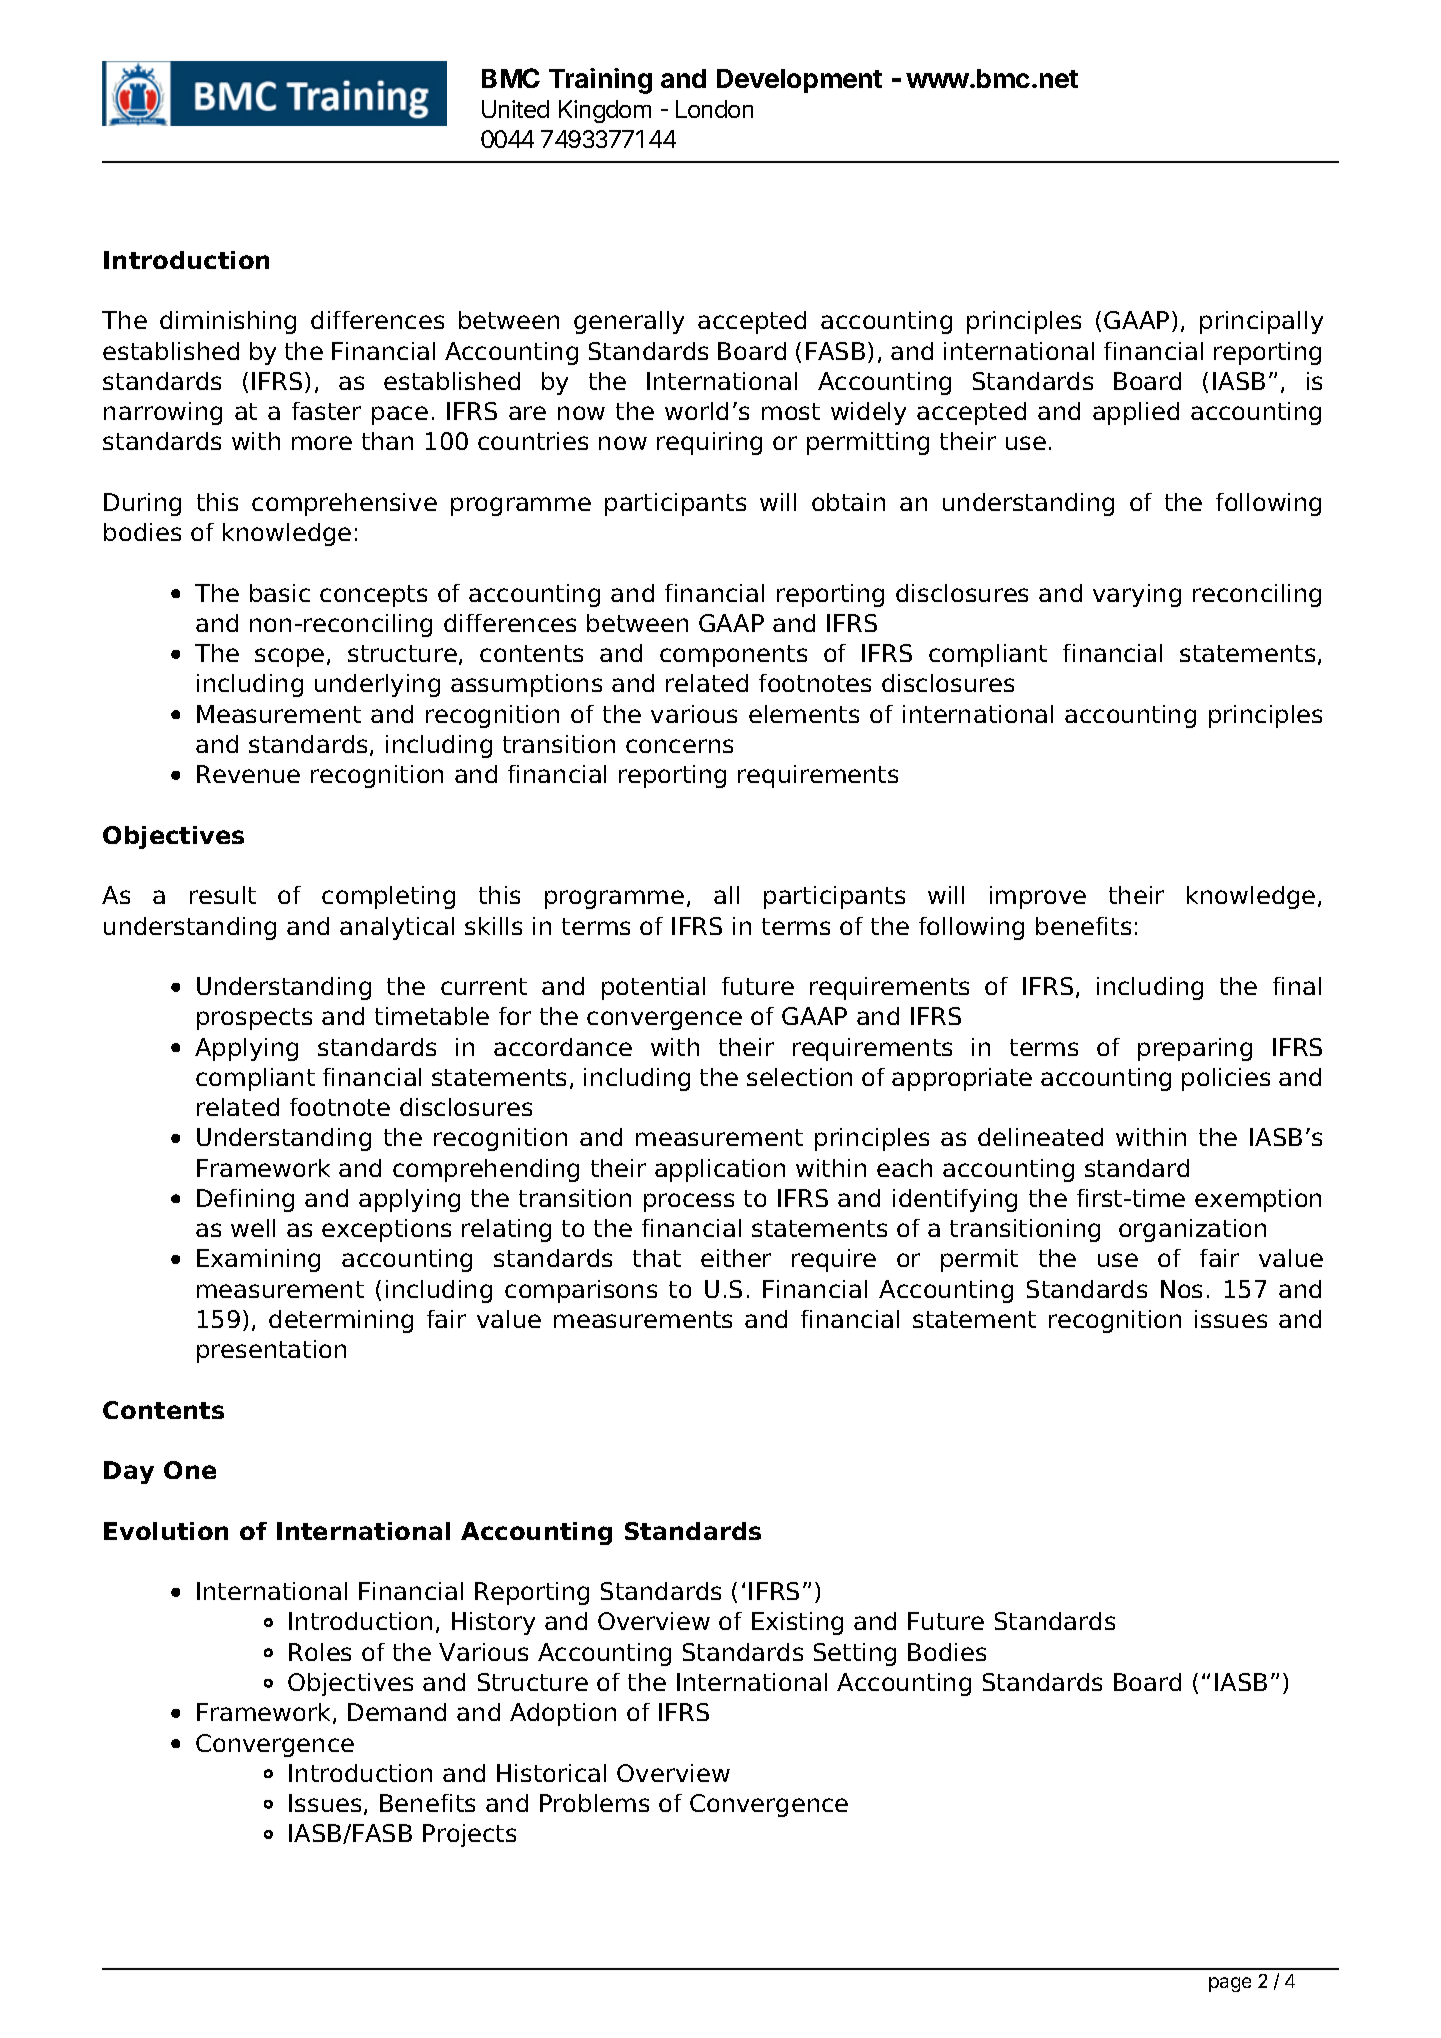  I want to click on applied, so click(1136, 413).
